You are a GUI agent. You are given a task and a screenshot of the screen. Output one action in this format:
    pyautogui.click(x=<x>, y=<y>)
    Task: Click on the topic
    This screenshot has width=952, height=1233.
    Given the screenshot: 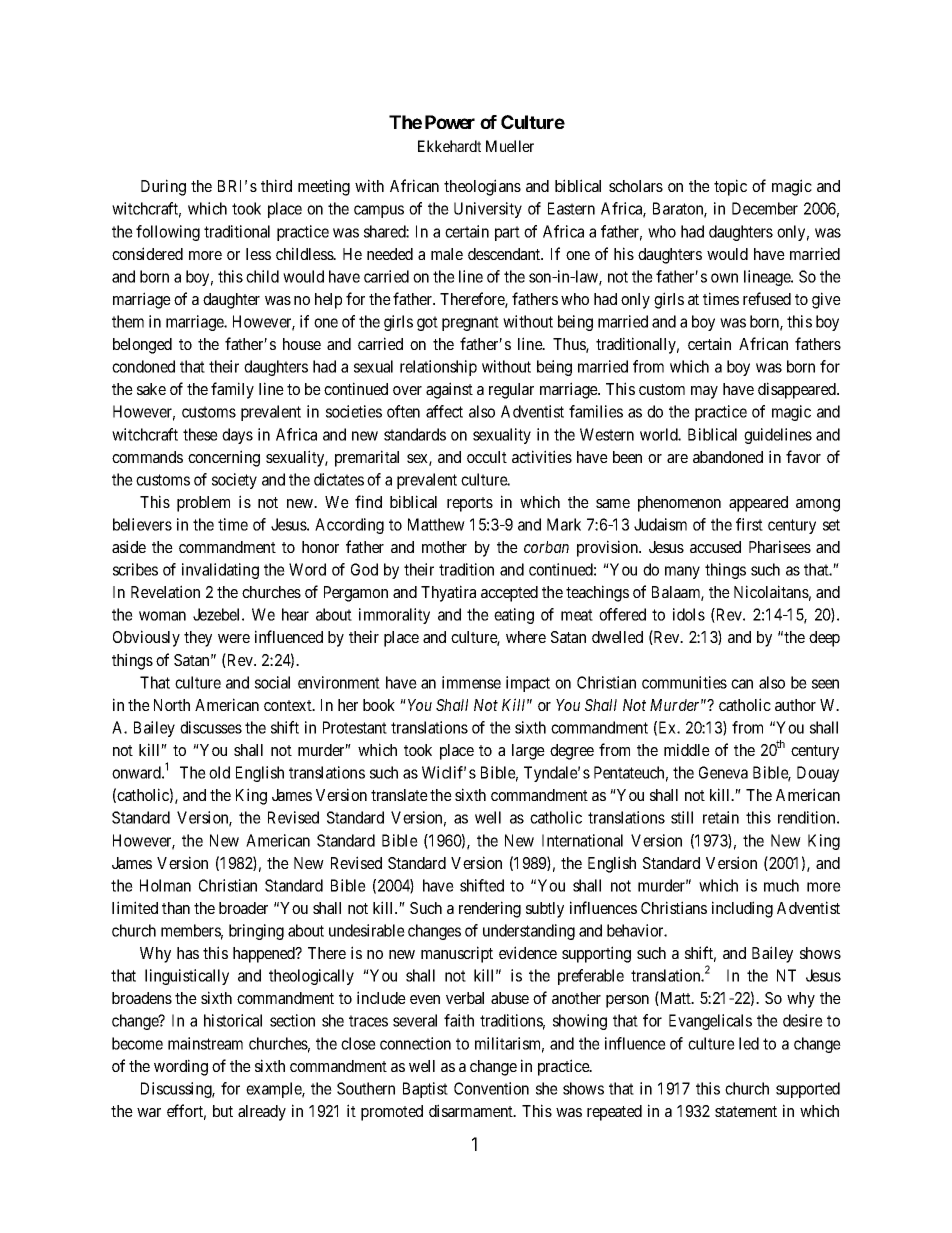 What is the action you would take?
    pyautogui.click(x=730, y=187)
